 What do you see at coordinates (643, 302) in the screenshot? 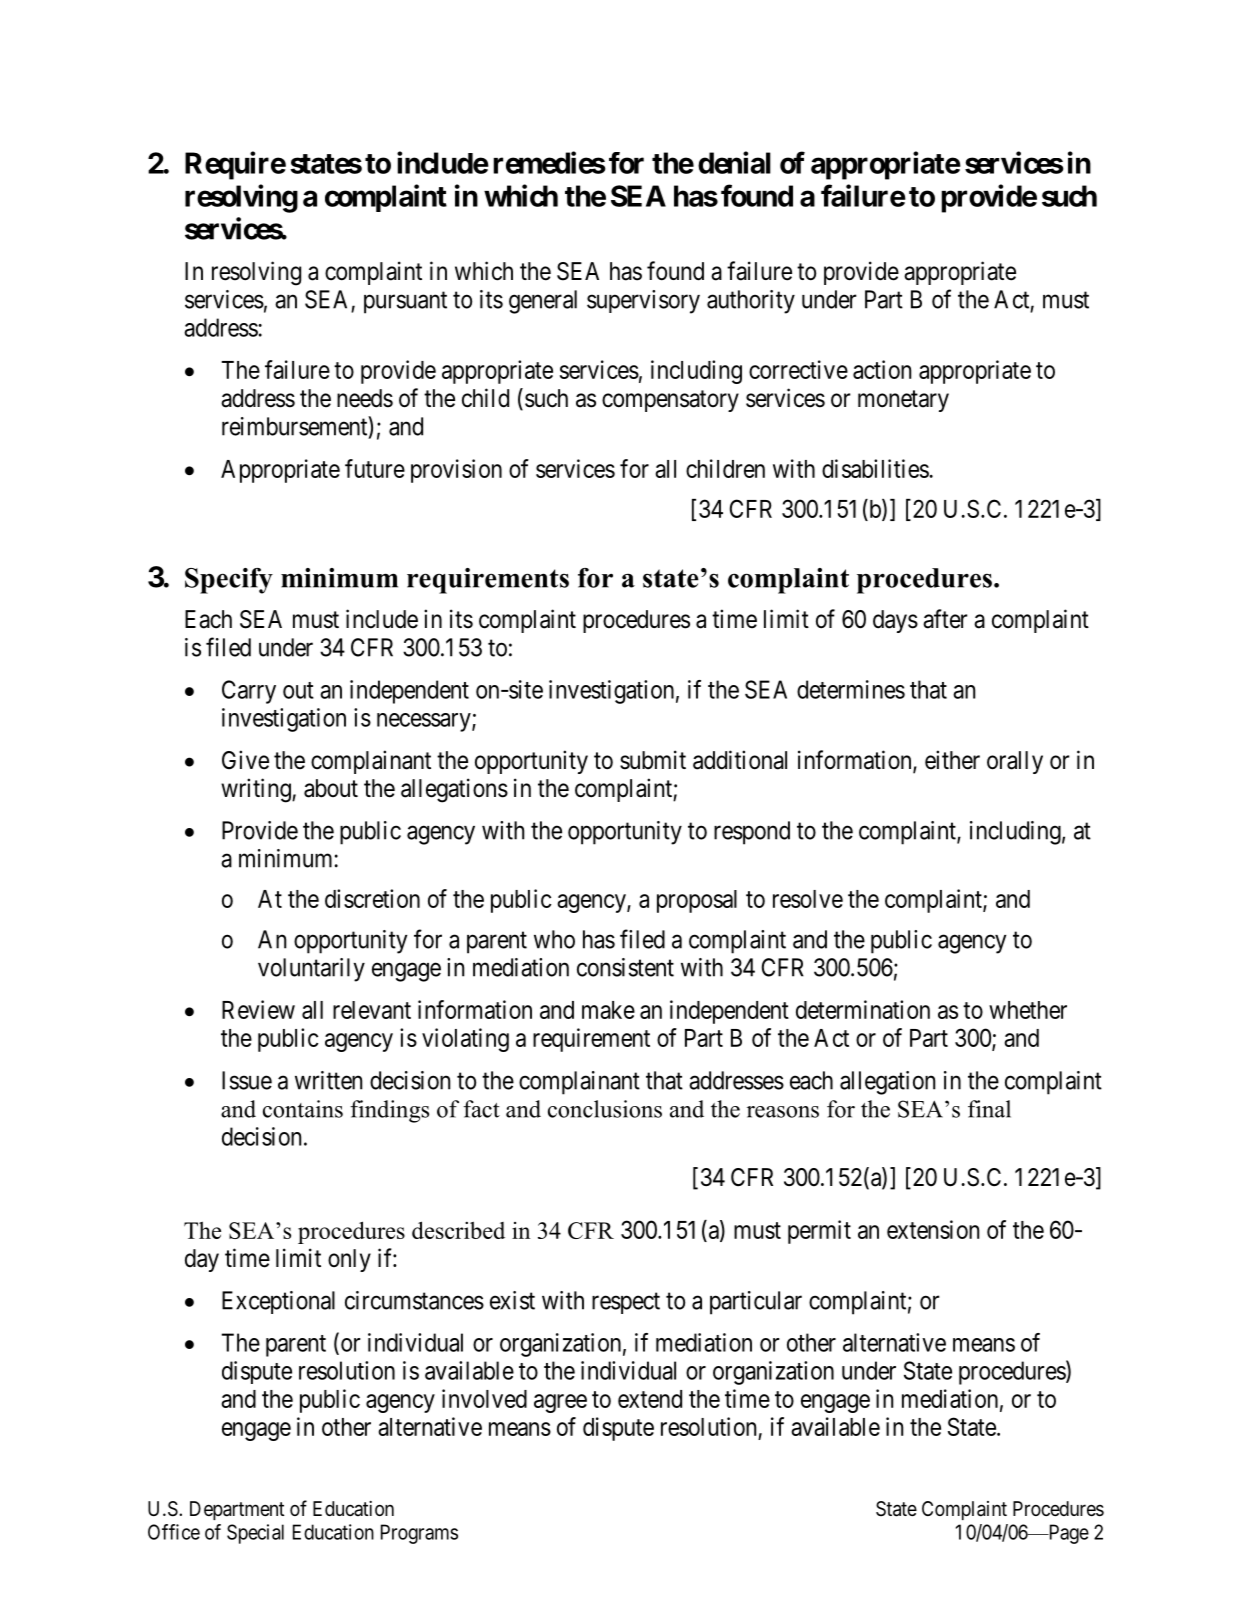
I see `supervisory` at bounding box center [643, 302].
